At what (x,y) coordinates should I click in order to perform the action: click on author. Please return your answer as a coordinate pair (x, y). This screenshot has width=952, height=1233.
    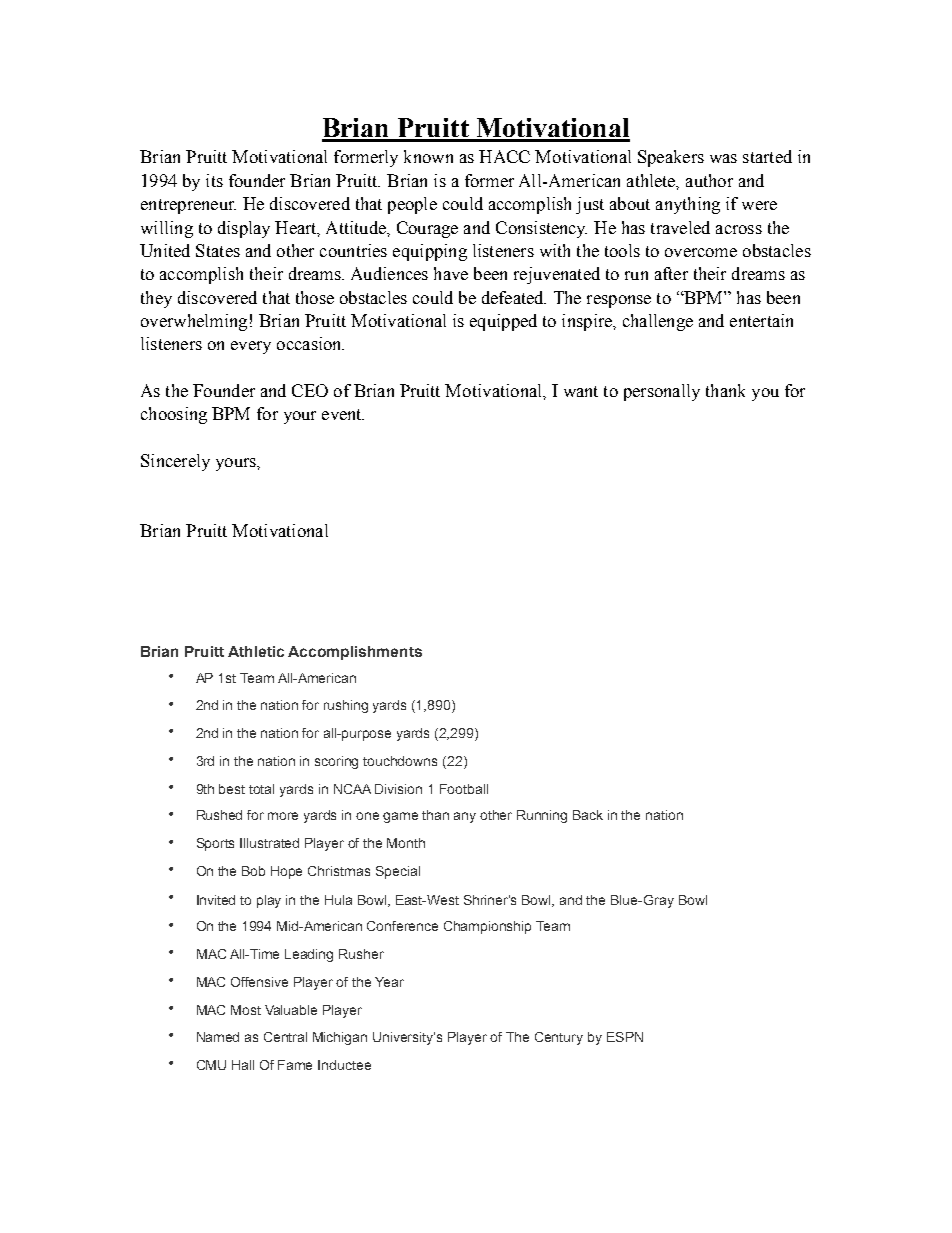
    Looking at the image, I should click on (709, 180).
